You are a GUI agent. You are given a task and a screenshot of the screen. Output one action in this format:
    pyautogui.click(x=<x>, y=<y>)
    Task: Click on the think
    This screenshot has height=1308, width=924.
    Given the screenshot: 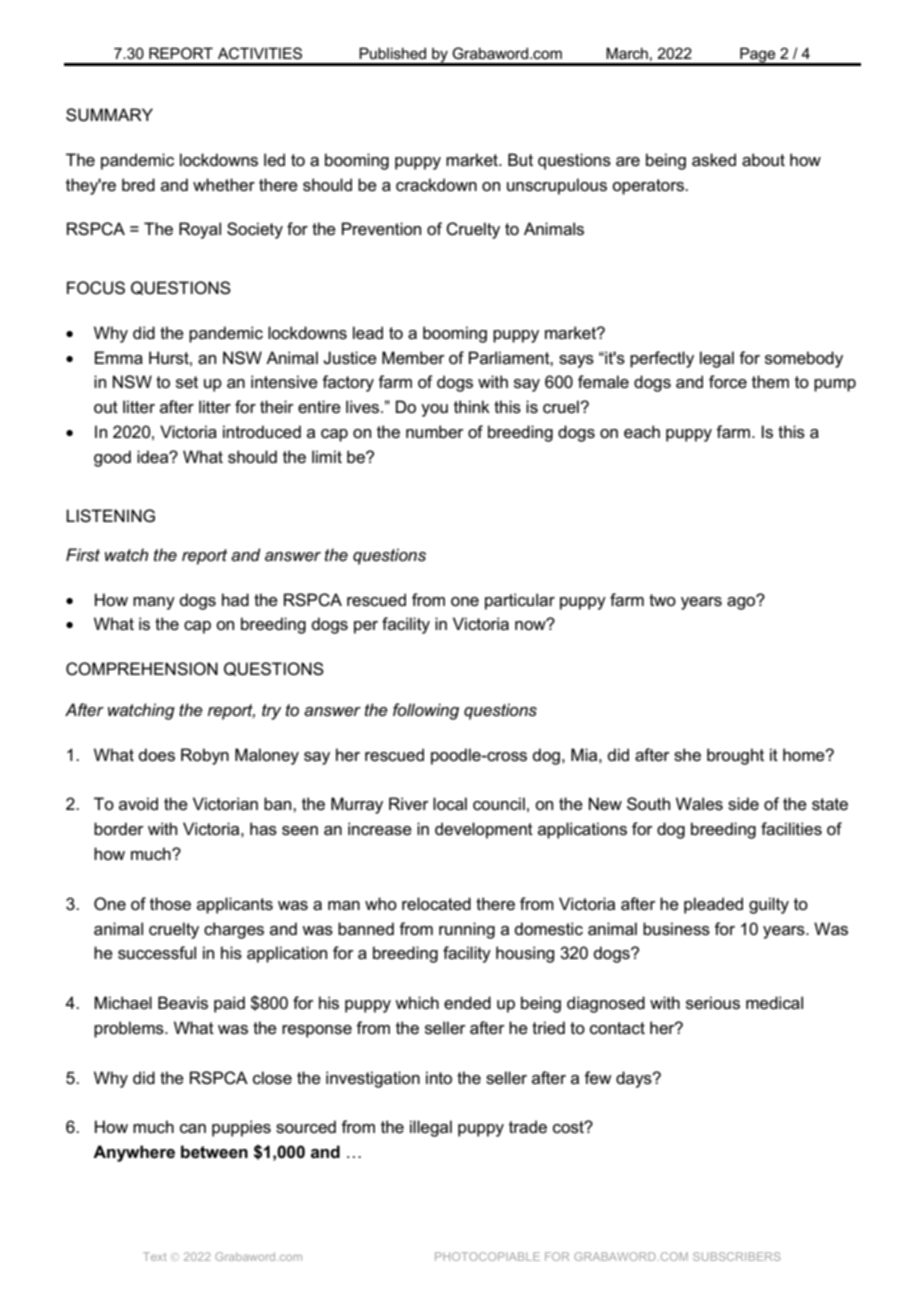 What is the action you would take?
    pyautogui.click(x=472, y=406)
